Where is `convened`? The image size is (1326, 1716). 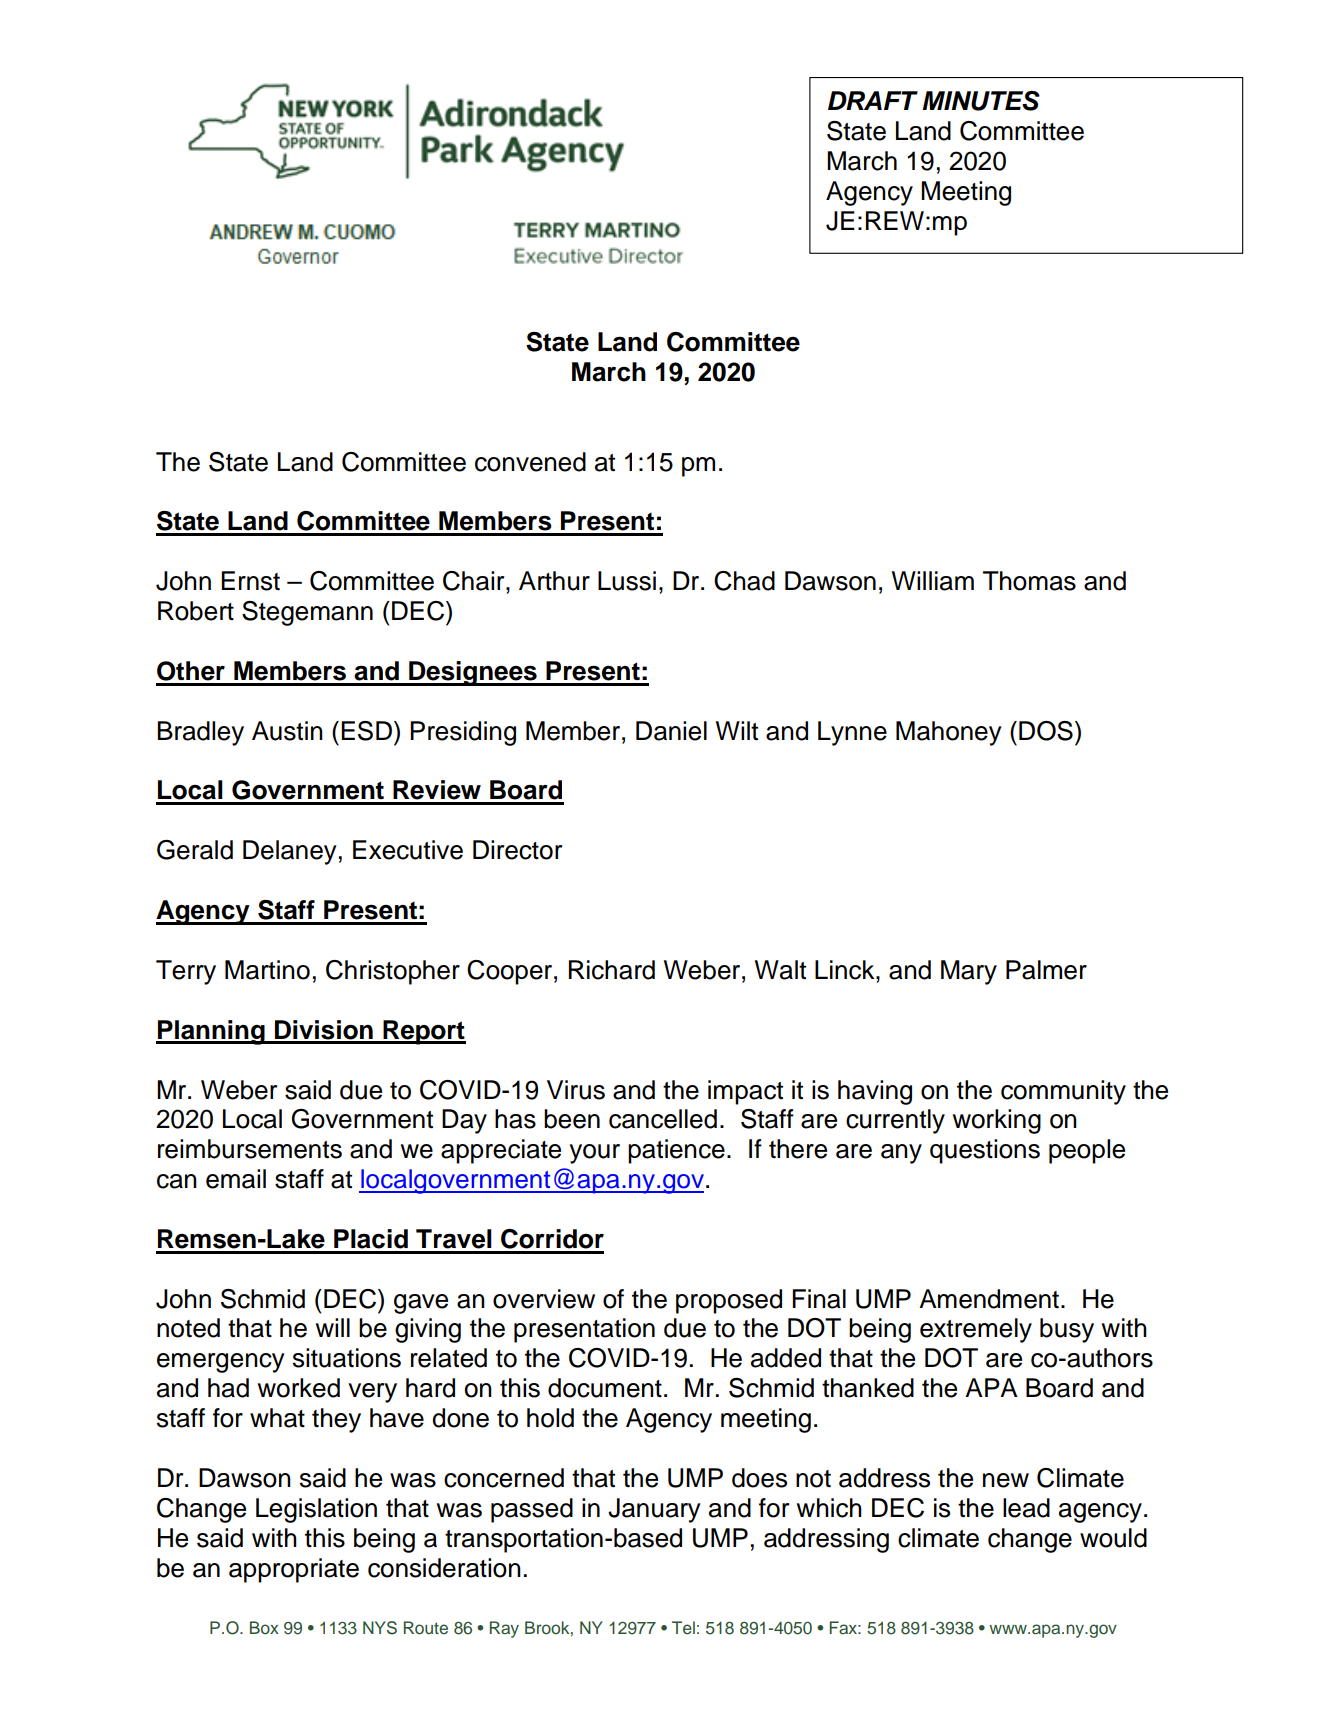 convened is located at coordinates (530, 462).
